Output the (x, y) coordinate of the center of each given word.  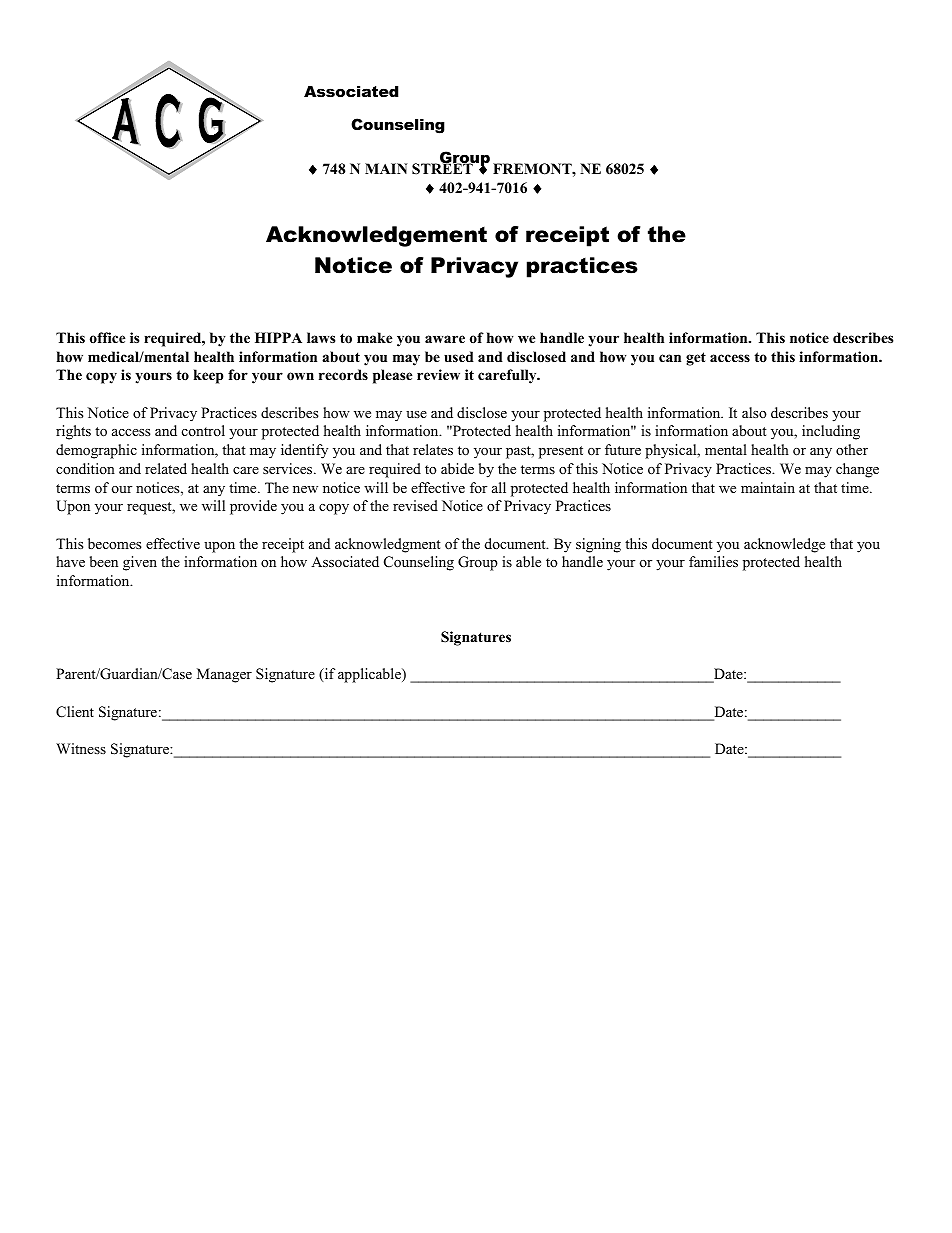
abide (457, 468)
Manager (224, 675)
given (140, 563)
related (166, 468)
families (713, 561)
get (696, 359)
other (852, 449)
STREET (443, 168)
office (107, 337)
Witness (81, 748)
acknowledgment (388, 545)
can (670, 358)
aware (445, 339)
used (459, 356)
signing (598, 545)
